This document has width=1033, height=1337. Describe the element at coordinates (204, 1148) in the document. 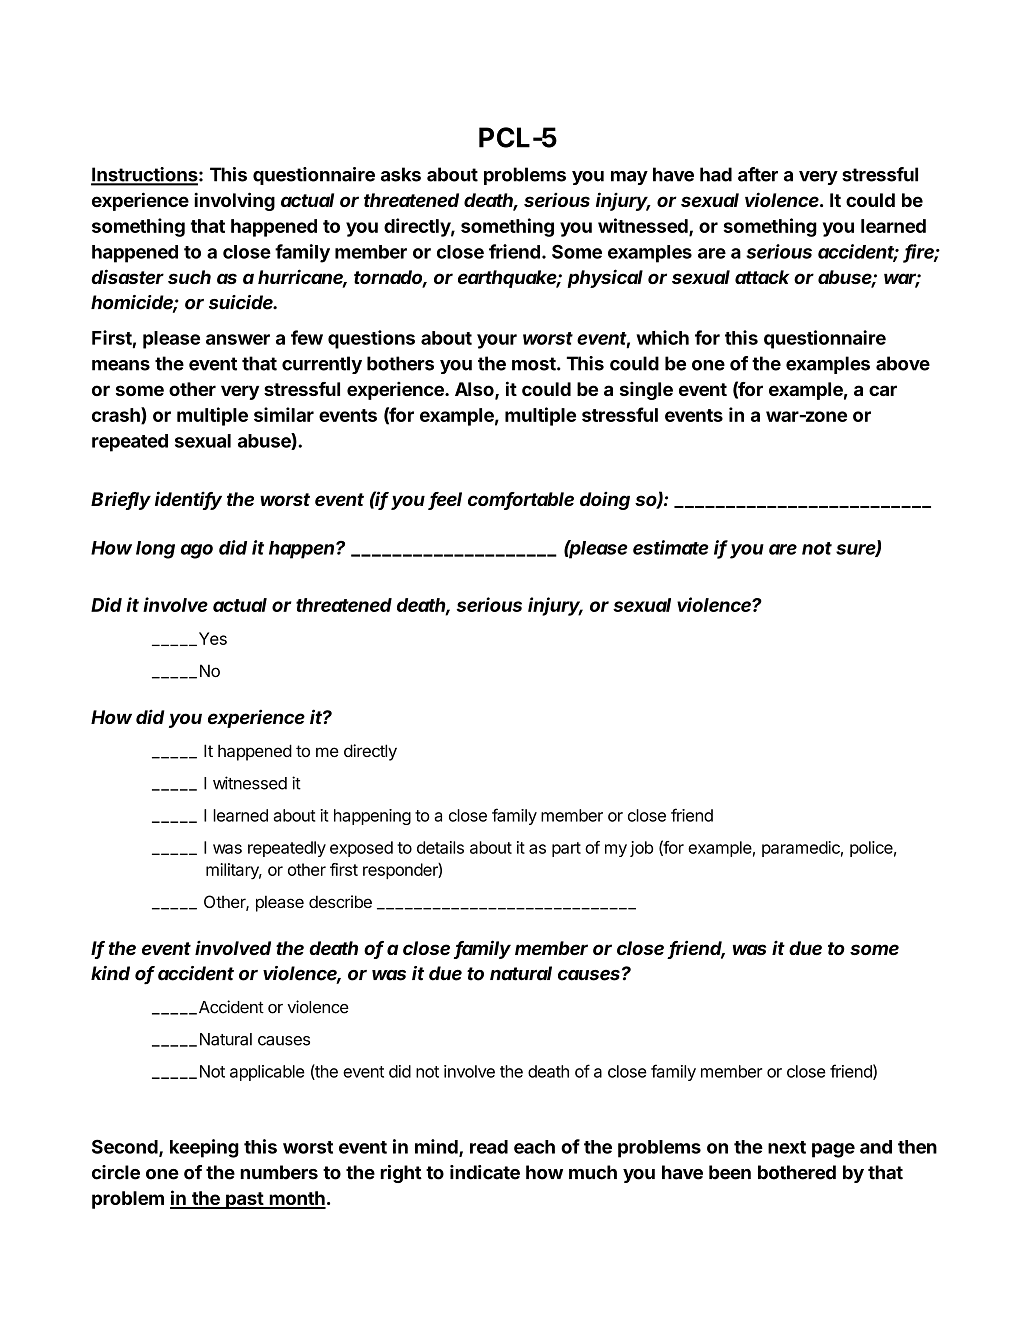

I see `keeping` at that location.
